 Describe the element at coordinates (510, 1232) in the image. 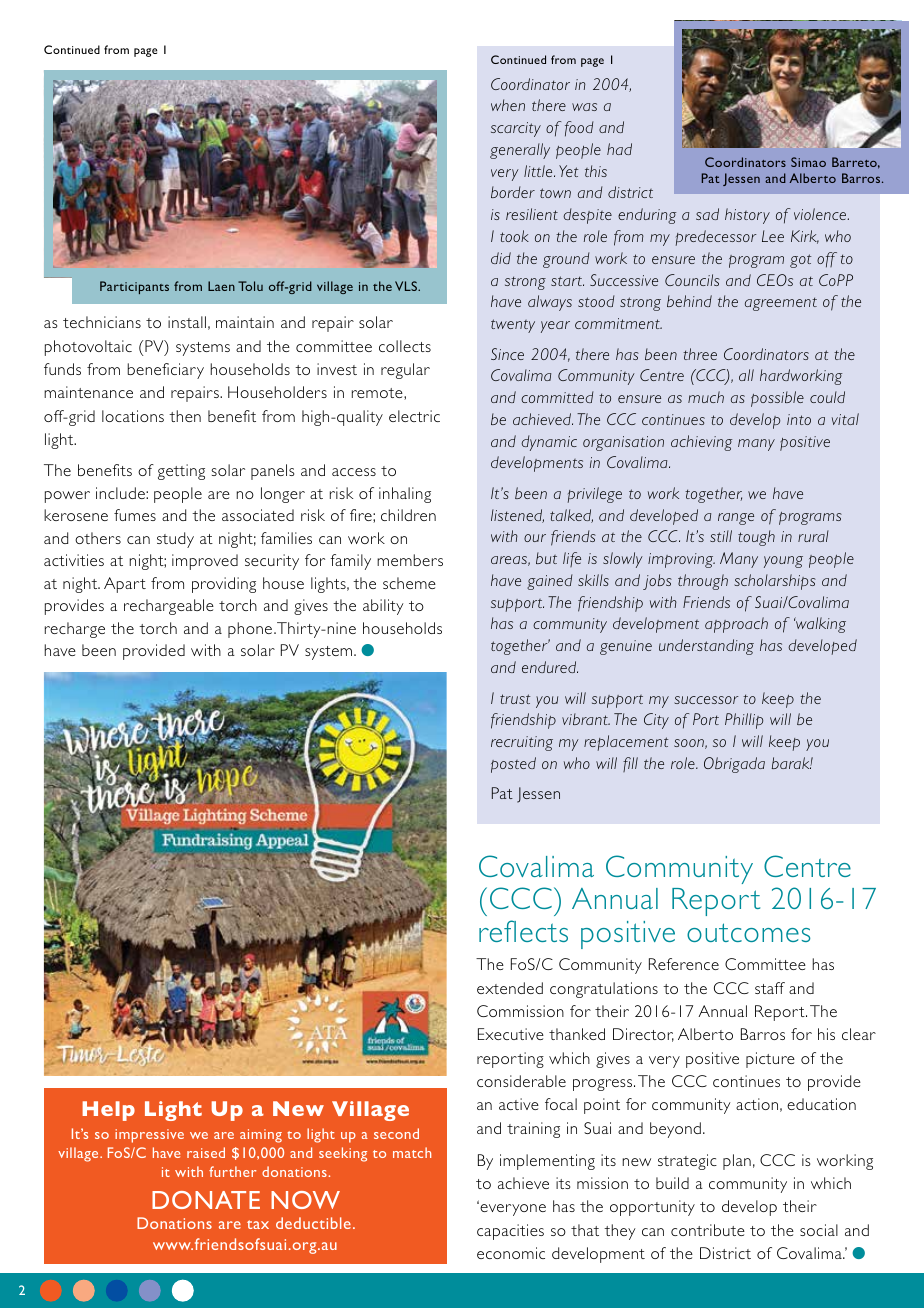

I see `capacities` at that location.
